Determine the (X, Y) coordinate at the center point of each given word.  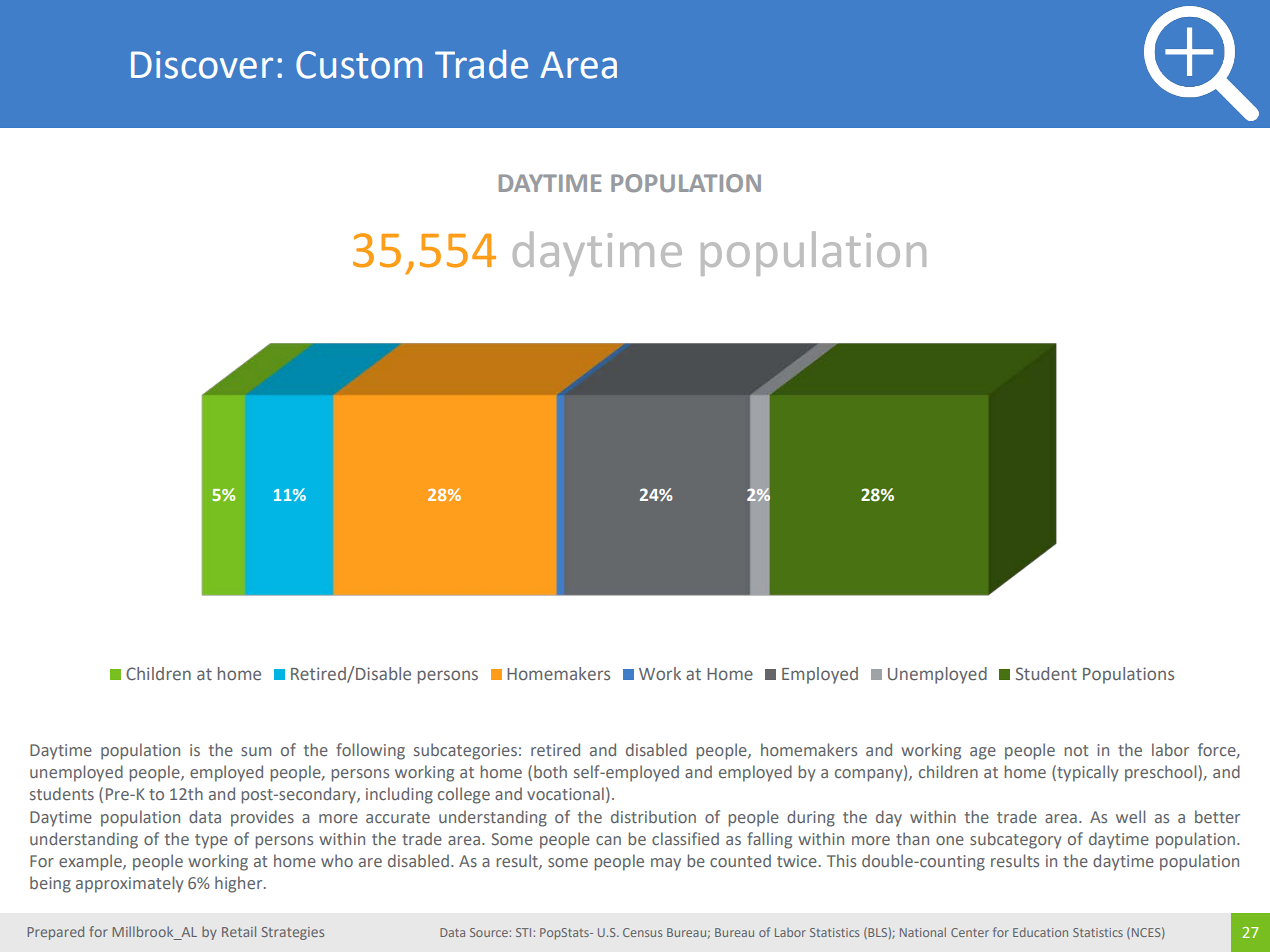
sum (256, 751)
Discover (202, 65)
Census (642, 932)
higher (240, 884)
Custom (359, 65)
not (1076, 750)
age (983, 753)
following (370, 751)
